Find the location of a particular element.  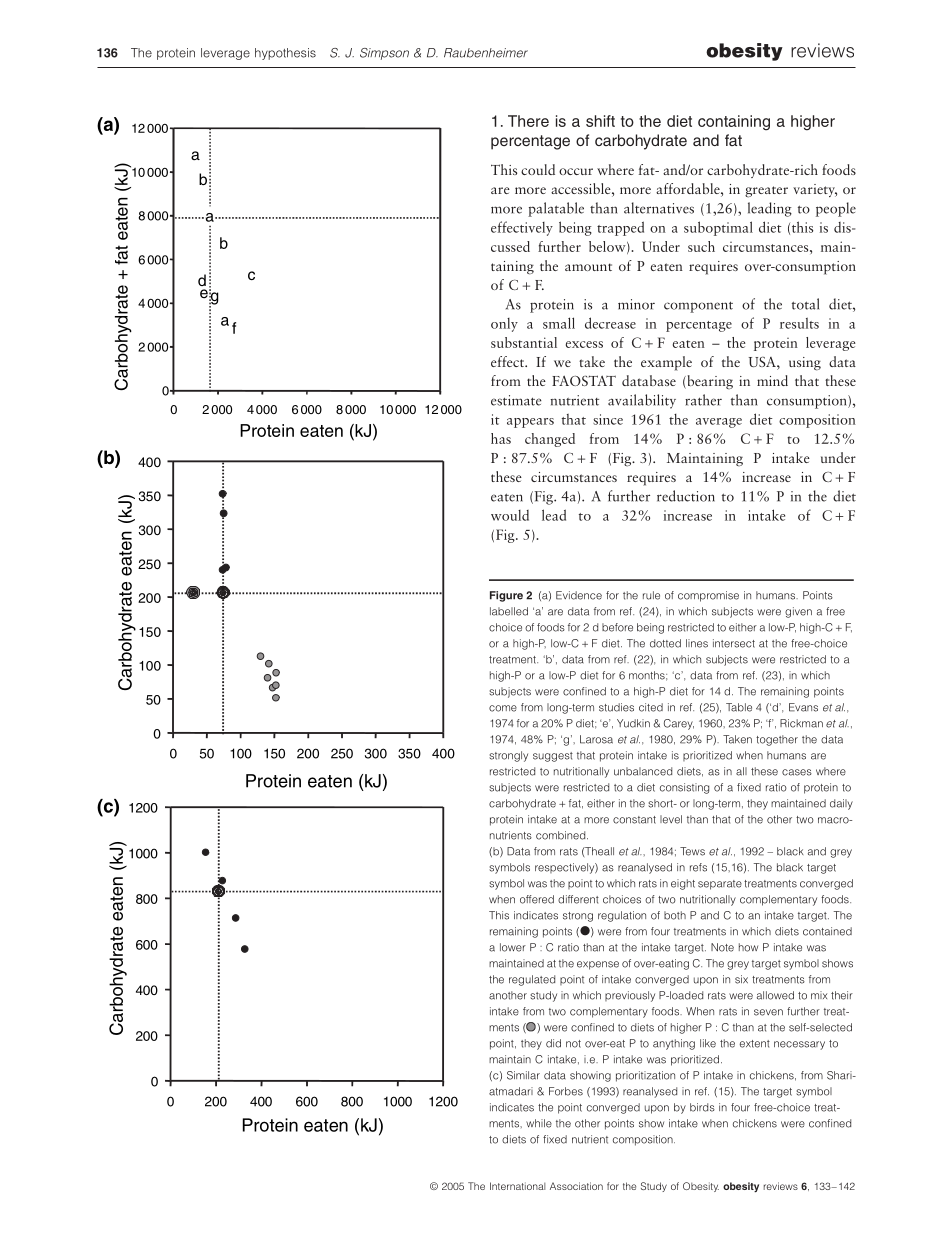

Simpson is located at coordinates (384, 54).
